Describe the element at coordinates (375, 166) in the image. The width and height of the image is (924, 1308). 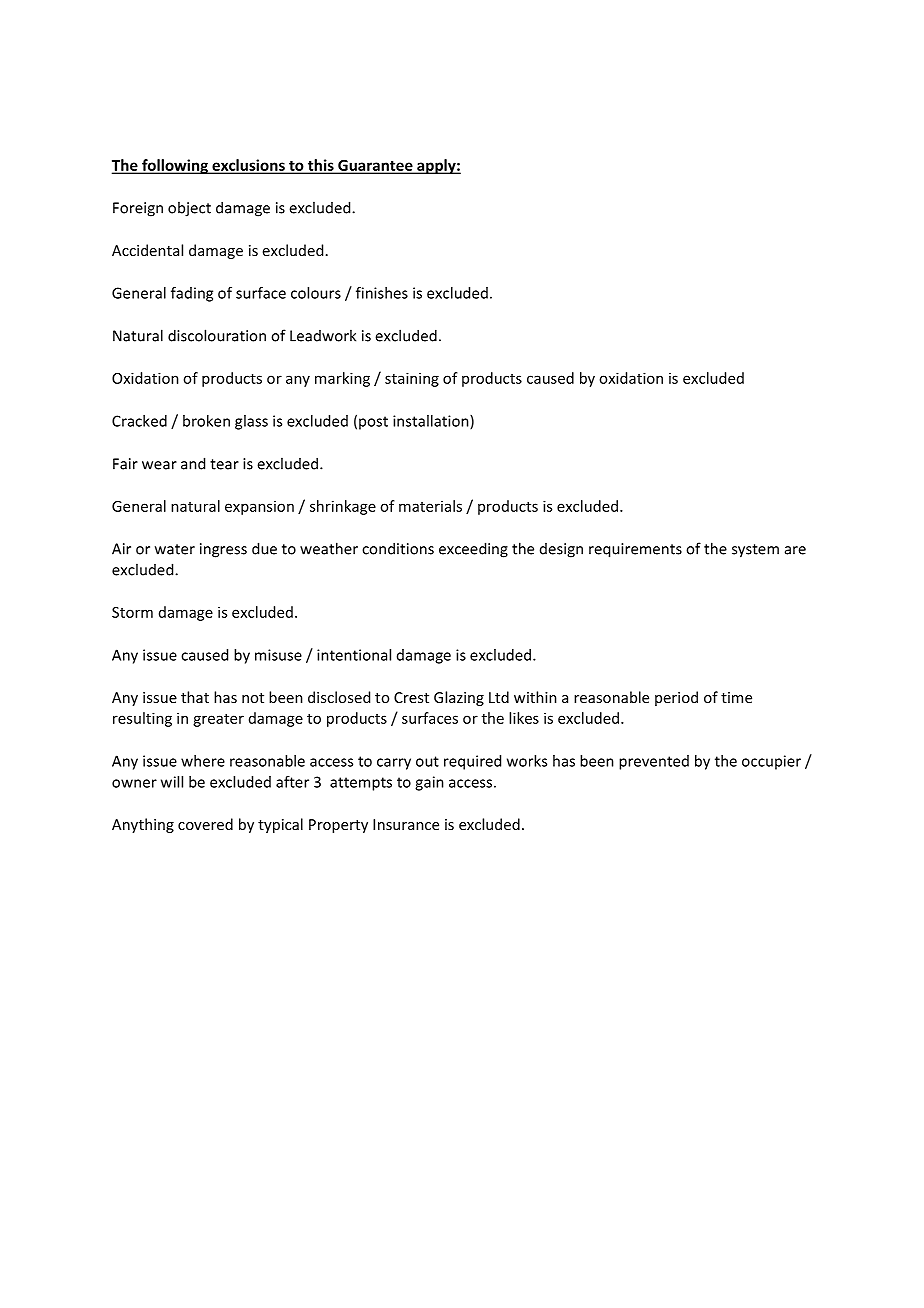
I see `Guarantee` at that location.
